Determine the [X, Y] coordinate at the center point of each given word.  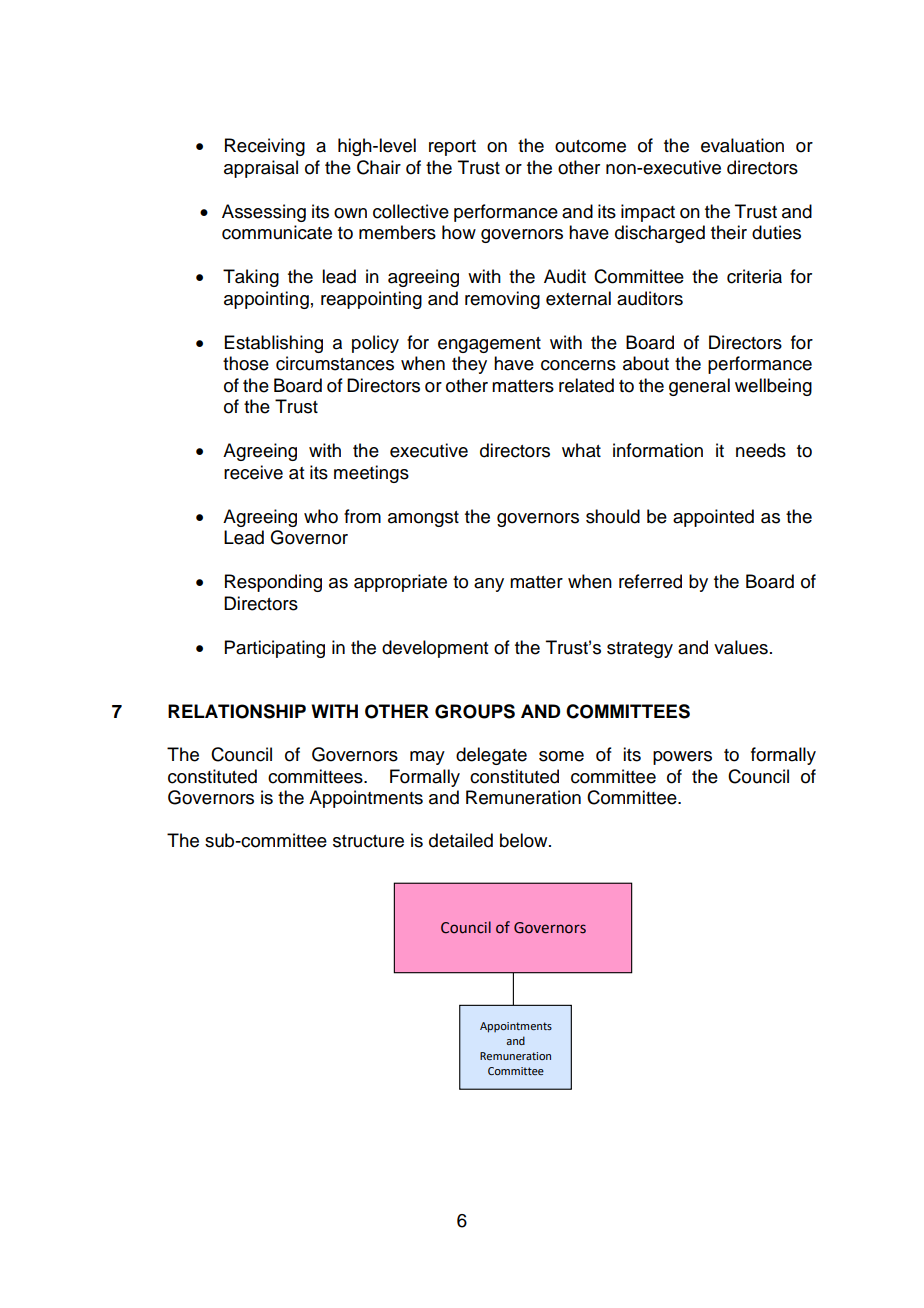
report [452, 148]
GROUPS [475, 711]
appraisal [261, 169]
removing [502, 300]
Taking [251, 278]
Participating [275, 649]
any [489, 585]
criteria [754, 276]
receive [253, 472]
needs [761, 450]
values [741, 647]
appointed [713, 518]
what [581, 450]
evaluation [742, 145]
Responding [273, 583]
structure [368, 841]
